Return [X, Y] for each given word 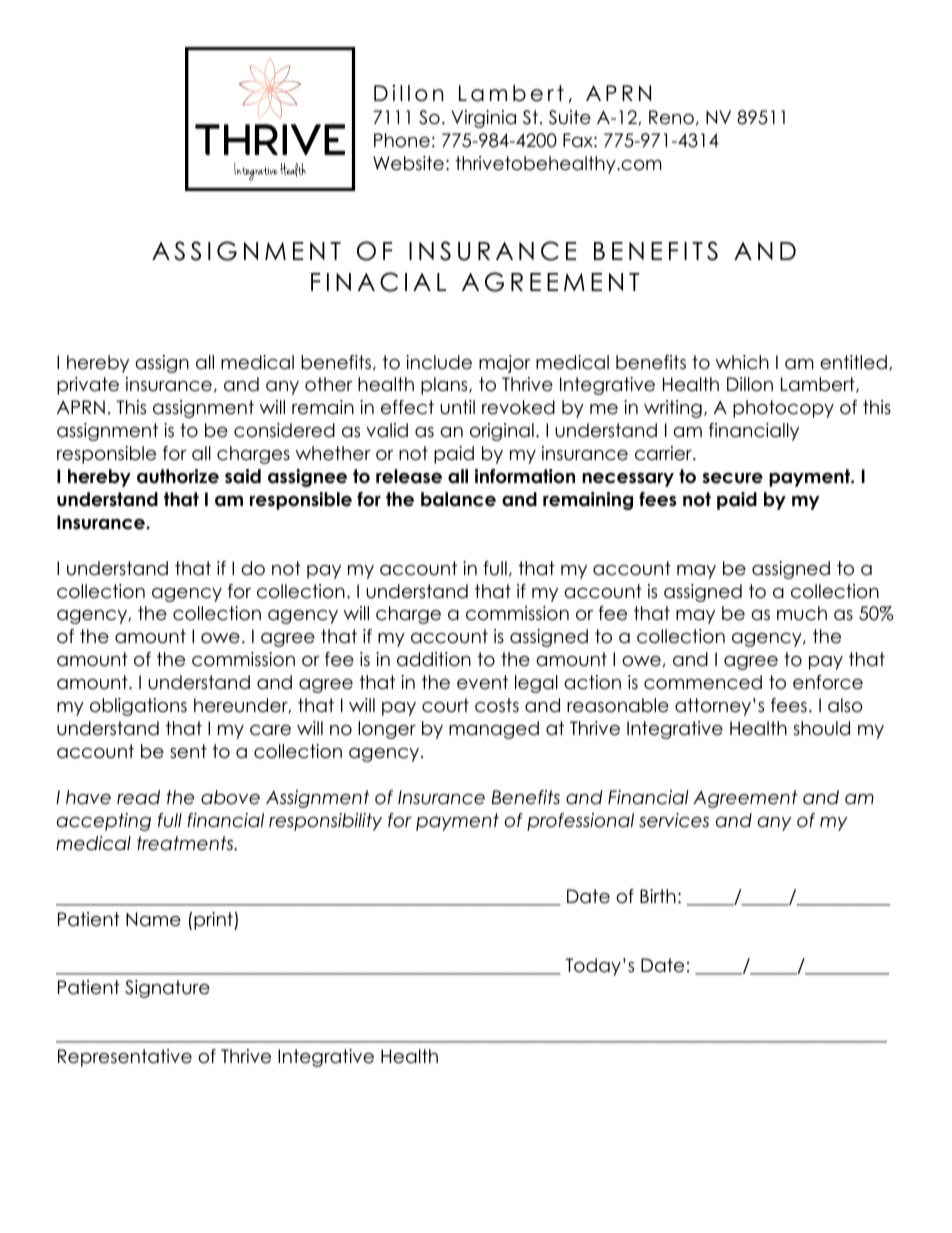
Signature [167, 989]
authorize [178, 476]
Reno [671, 117]
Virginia [483, 119]
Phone [402, 140]
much [802, 613]
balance [458, 499]
